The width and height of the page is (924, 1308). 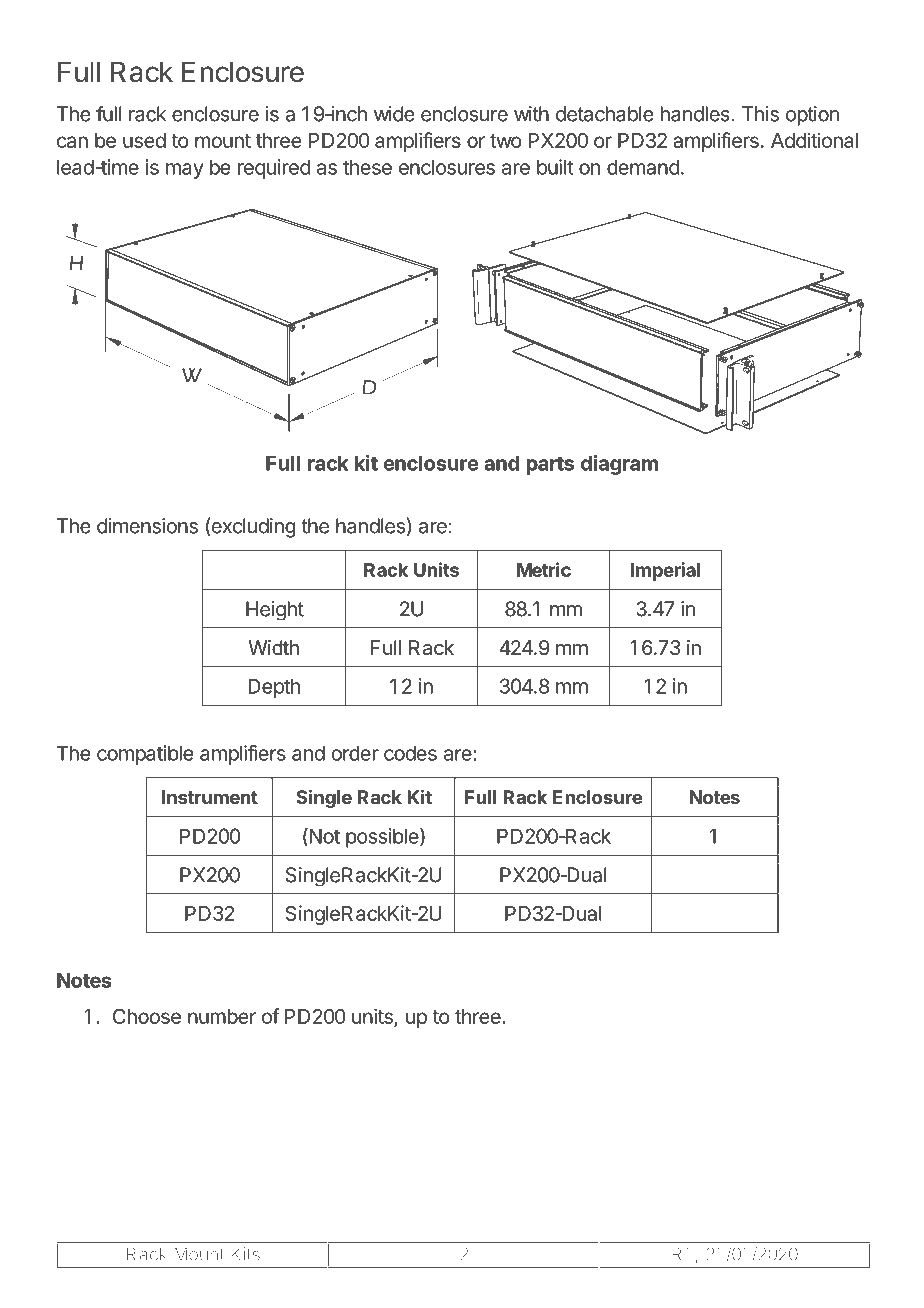 I want to click on used, so click(x=144, y=140).
